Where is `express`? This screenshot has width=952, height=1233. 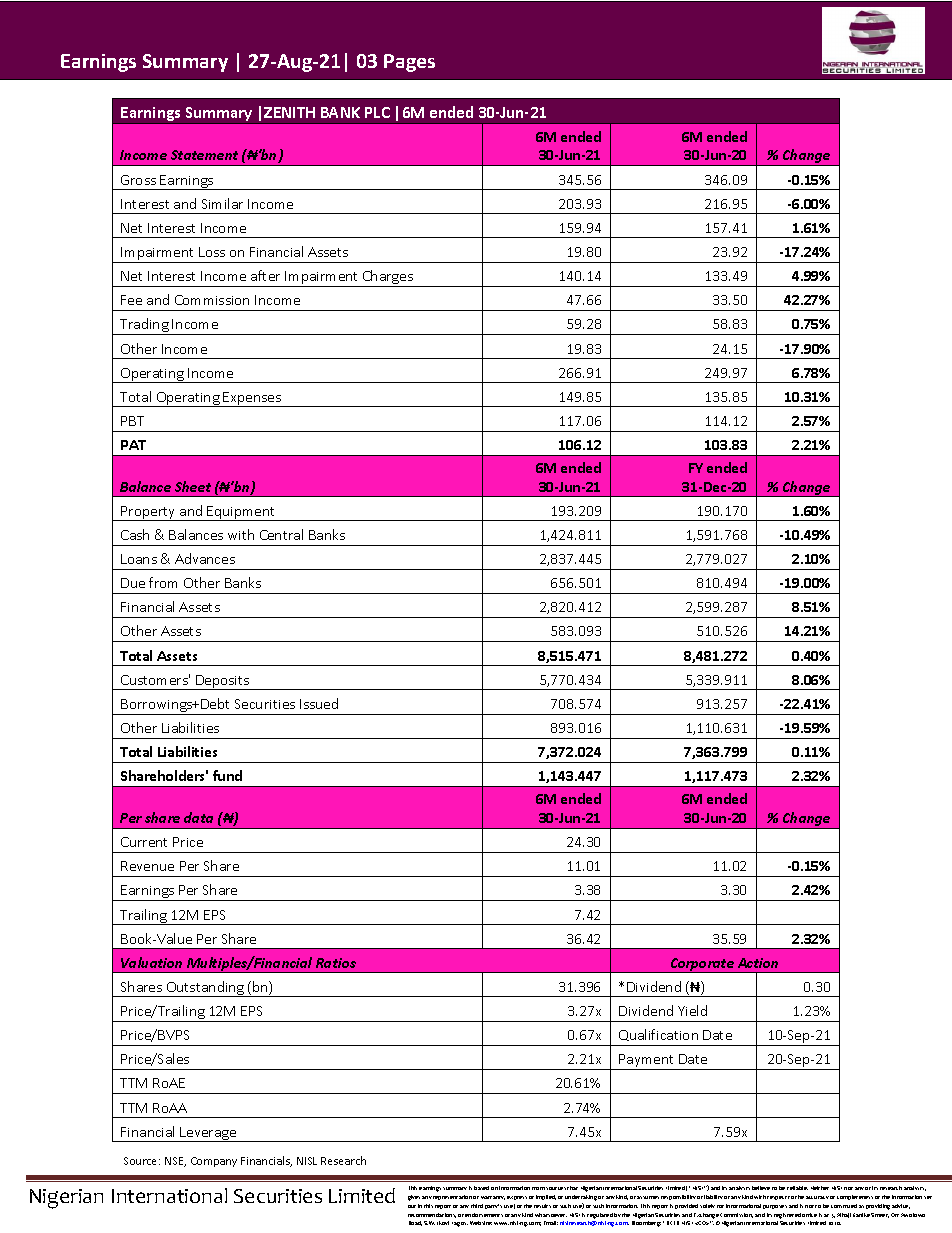 express is located at coordinates (517, 1198).
